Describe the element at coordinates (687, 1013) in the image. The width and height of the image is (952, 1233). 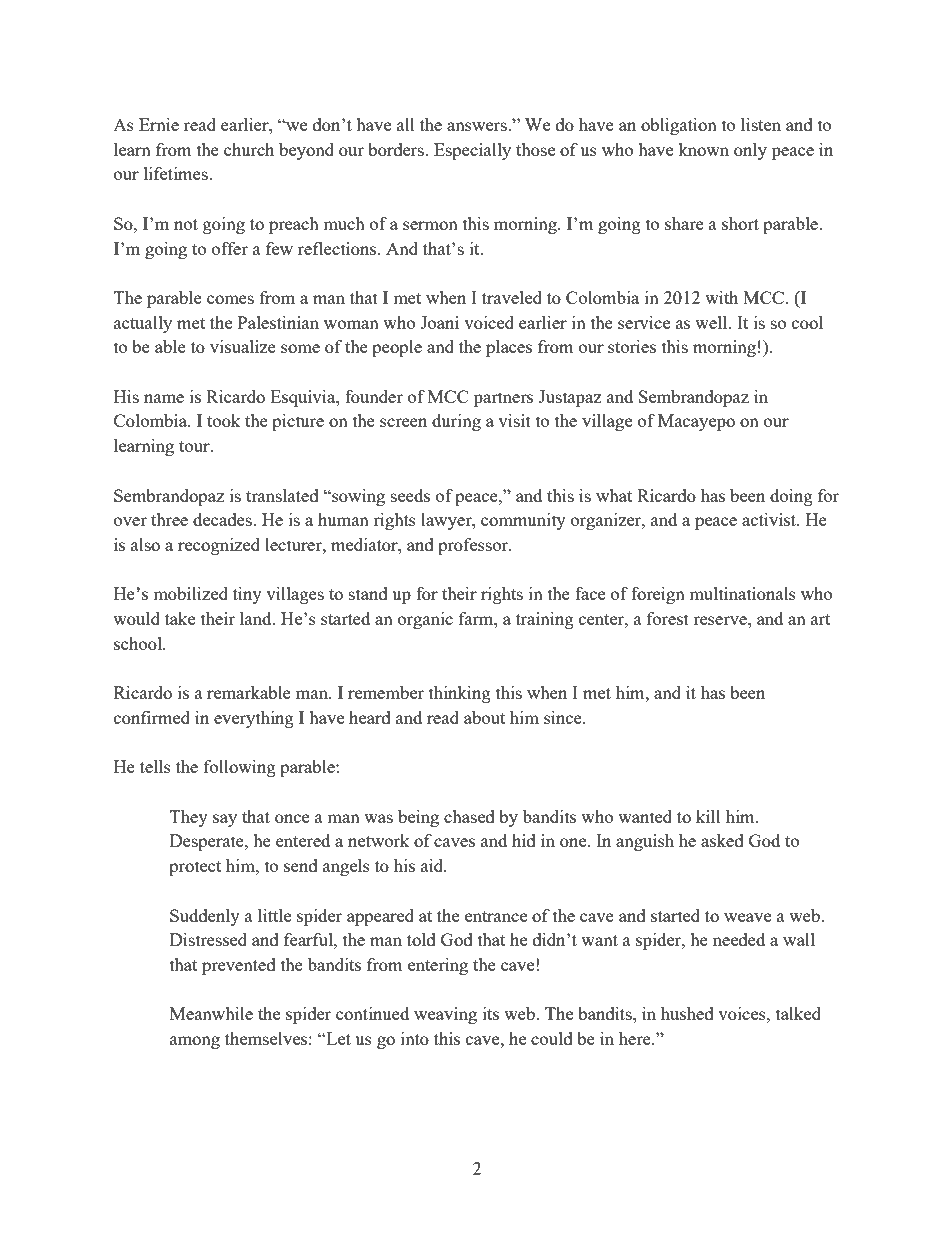
I see `hushed` at that location.
